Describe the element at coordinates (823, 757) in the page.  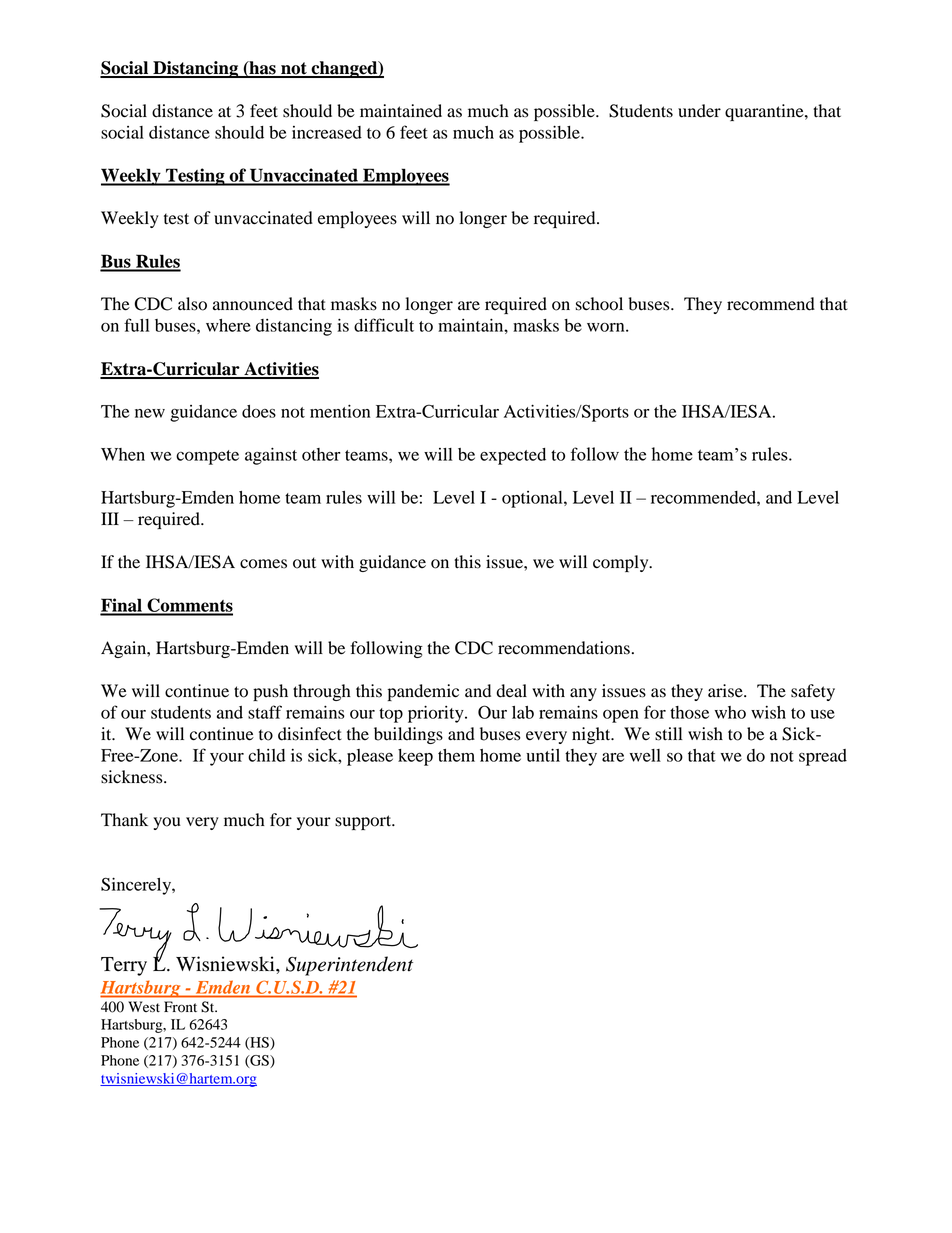
I see `spread` at that location.
